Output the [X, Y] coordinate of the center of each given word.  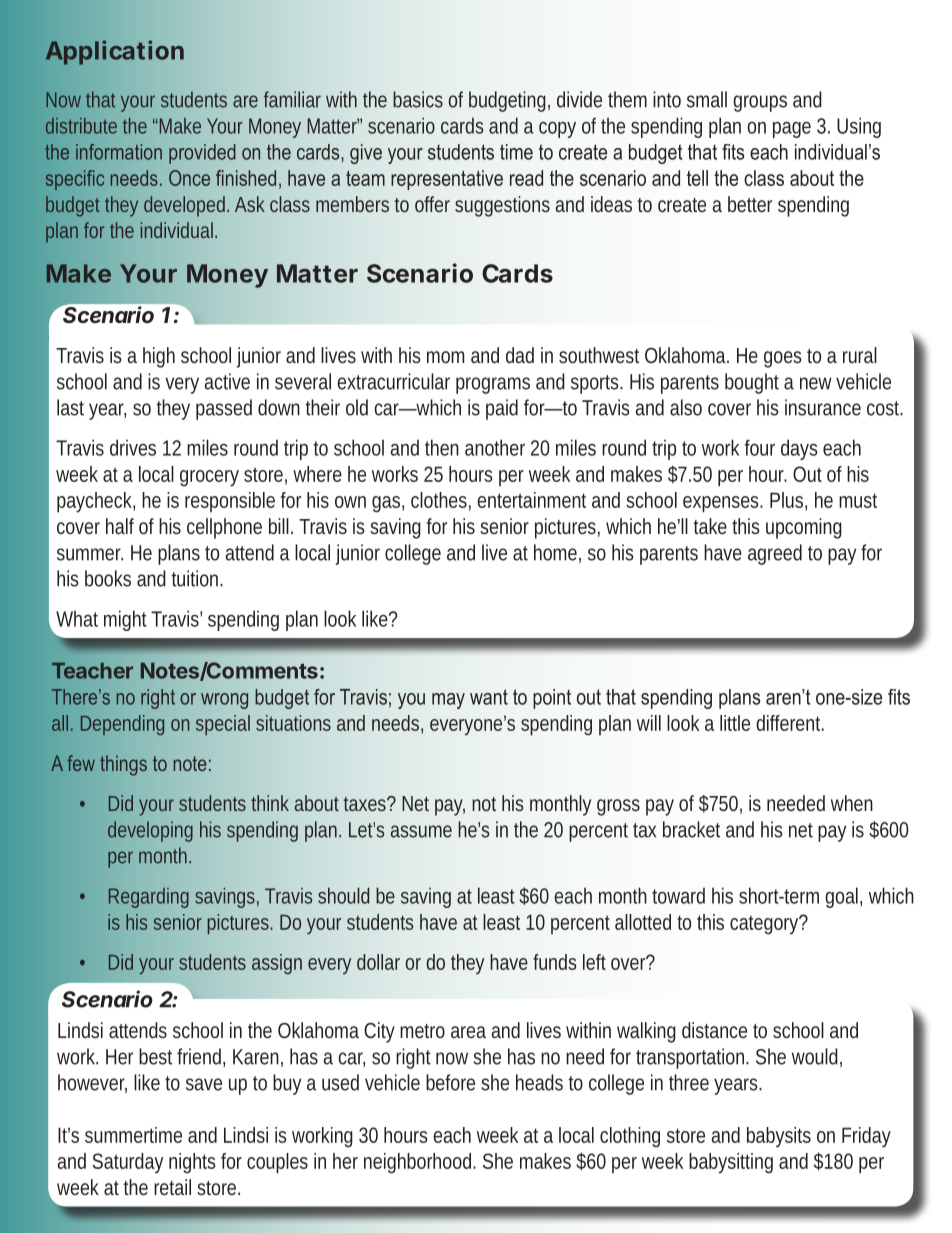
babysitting [731, 1163]
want [489, 697]
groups [760, 103]
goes [783, 359]
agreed [775, 554]
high [159, 357]
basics [418, 99]
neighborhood [420, 1163]
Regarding [148, 898]
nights [192, 1163]
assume [421, 831]
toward [678, 895]
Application [115, 52]
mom [445, 357]
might [125, 620]
